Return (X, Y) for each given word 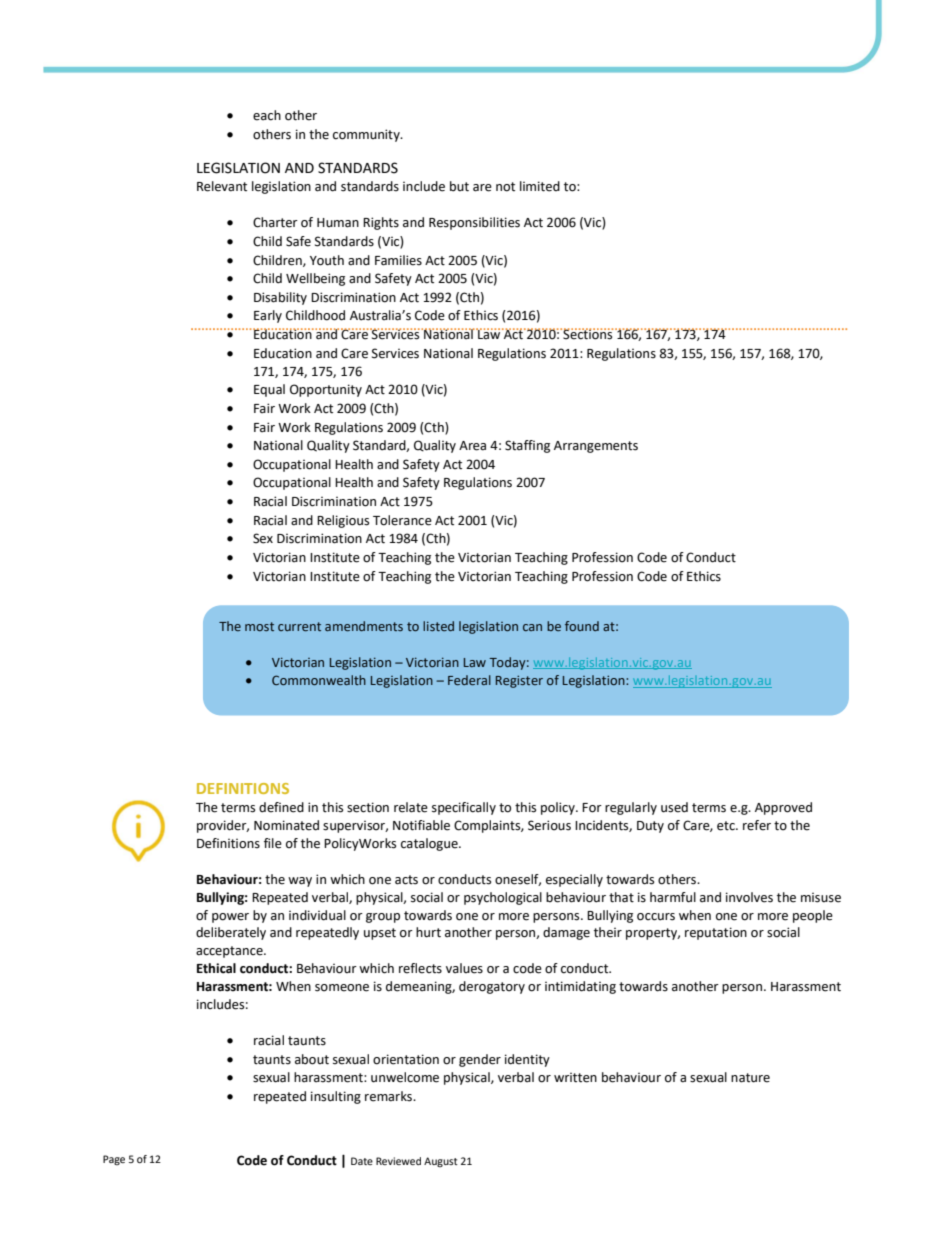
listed (438, 626)
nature (750, 1078)
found (582, 626)
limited (540, 186)
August (441, 1162)
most (259, 626)
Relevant (222, 186)
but (459, 186)
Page (114, 1160)
